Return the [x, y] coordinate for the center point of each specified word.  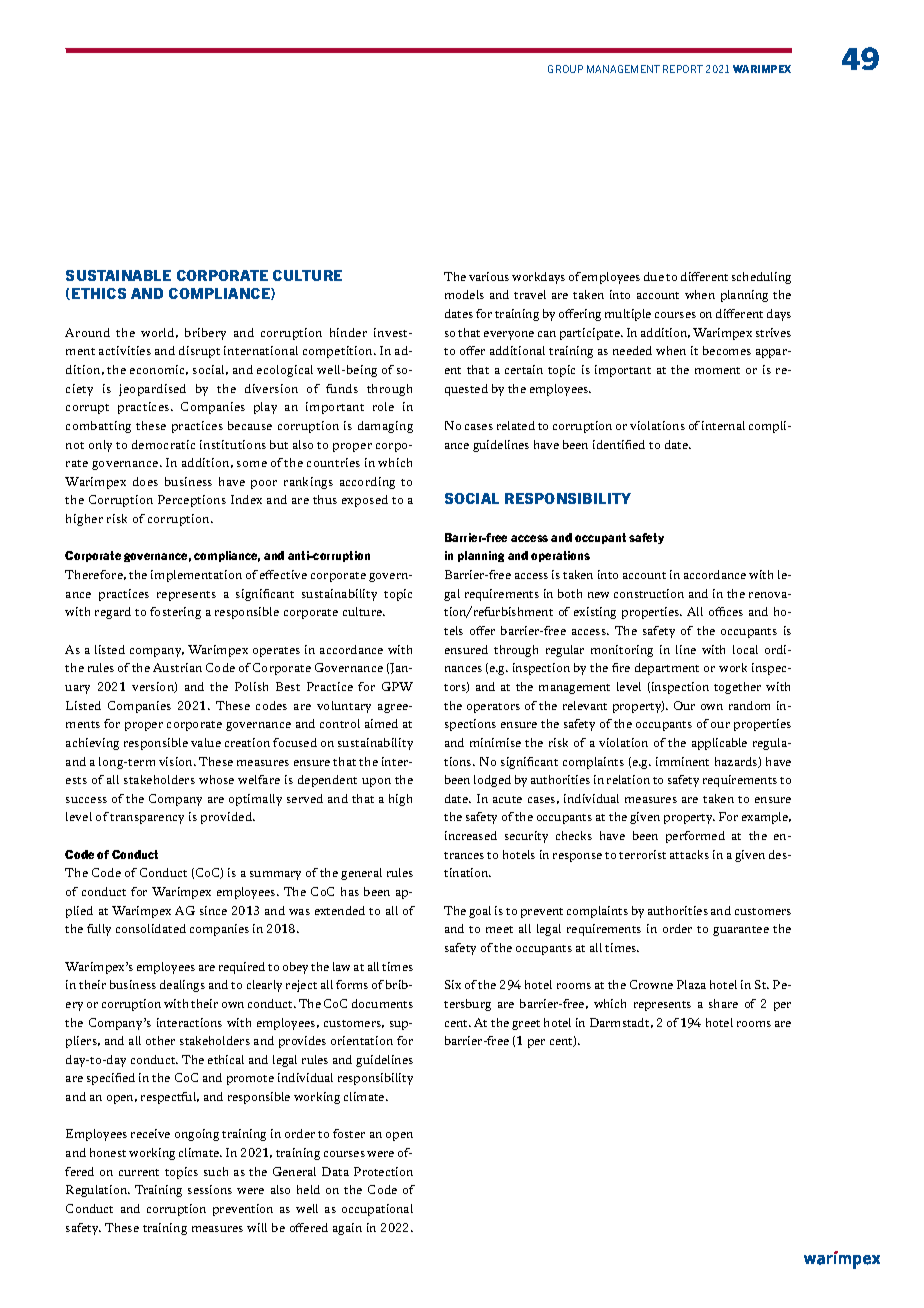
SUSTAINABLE [118, 275]
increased [471, 835]
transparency [147, 819]
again [347, 1229]
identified [619, 444]
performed [695, 837]
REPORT [683, 69]
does [145, 481]
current [139, 1172]
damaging [385, 427]
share [723, 1003]
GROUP [565, 69]
